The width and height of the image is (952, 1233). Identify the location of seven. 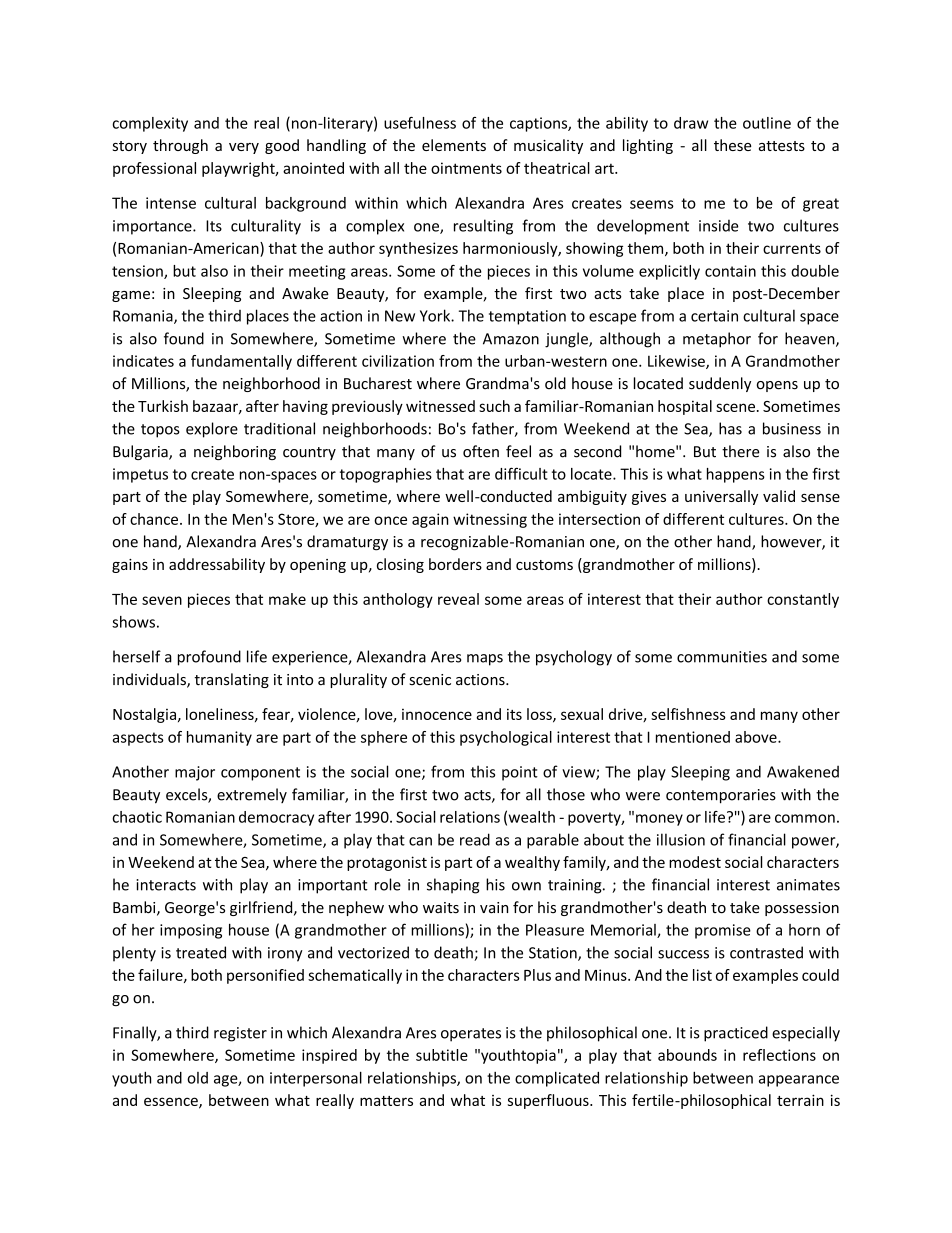
(162, 600).
